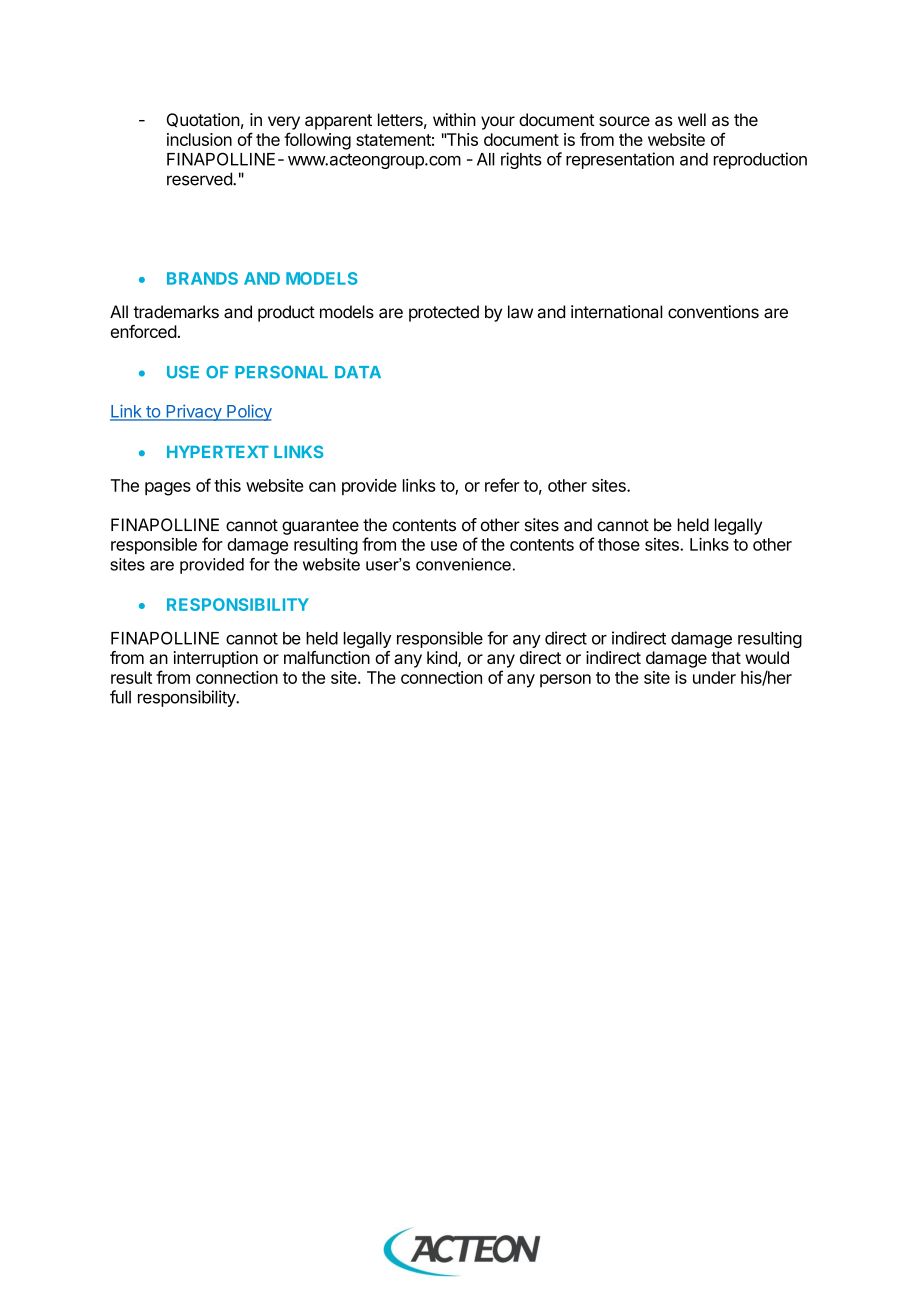 The image size is (924, 1308). I want to click on BRANDS, so click(202, 278).
